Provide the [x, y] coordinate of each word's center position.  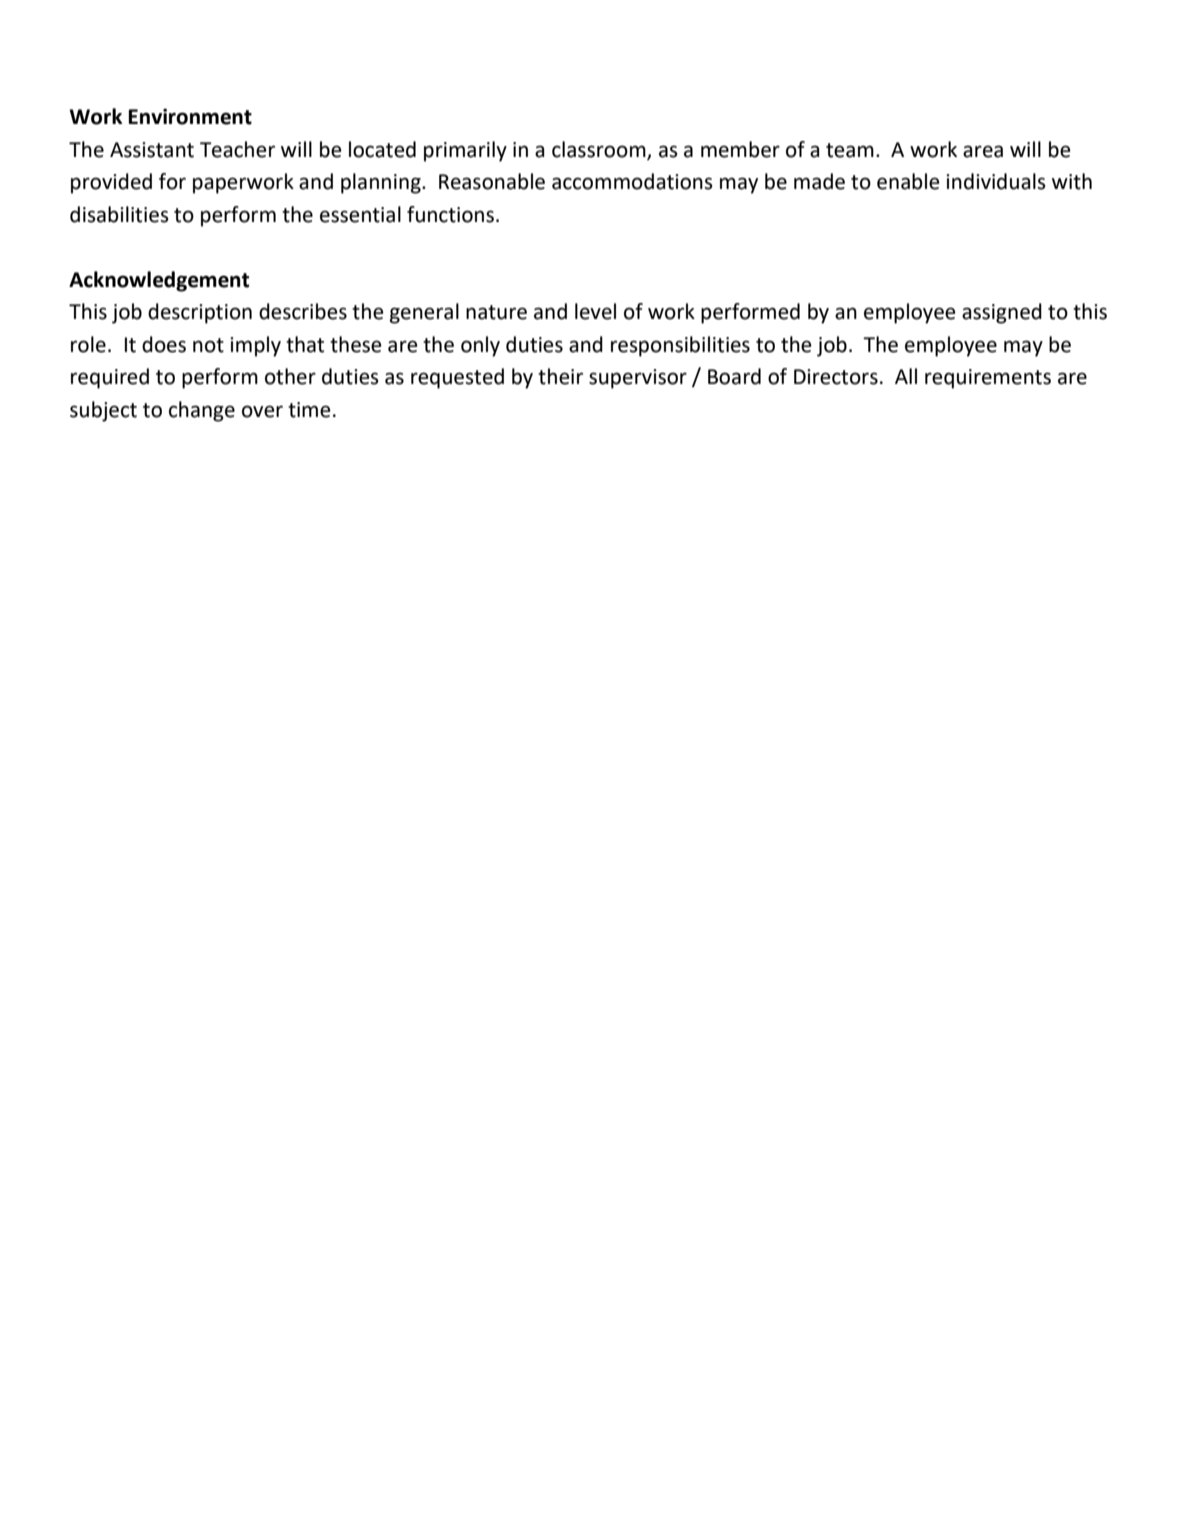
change [202, 411]
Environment [190, 116]
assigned [1002, 313]
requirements [988, 379]
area [983, 151]
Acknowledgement [159, 281]
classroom [600, 150]
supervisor [638, 379]
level [595, 311]
